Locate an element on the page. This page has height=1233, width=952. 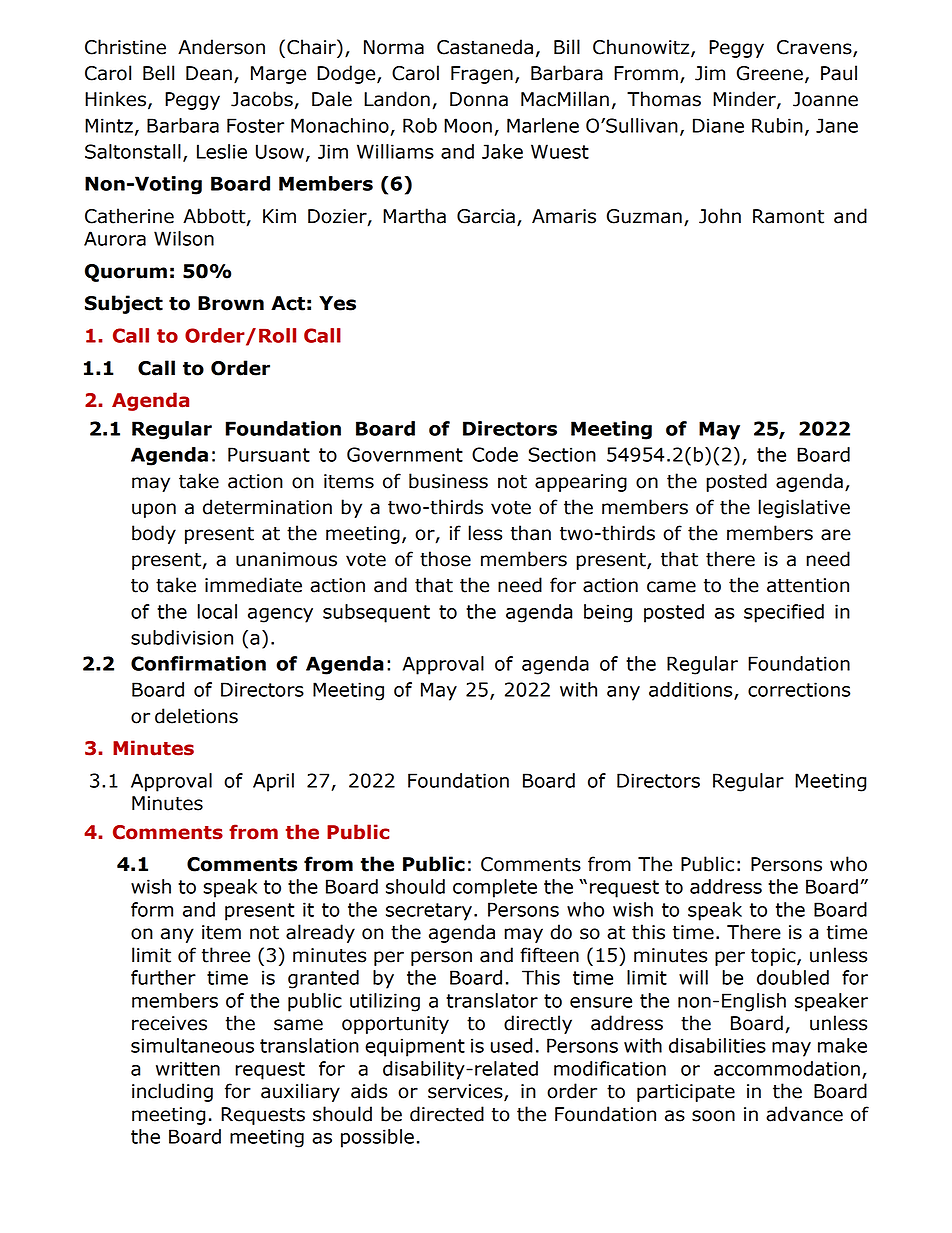
Pursuant is located at coordinates (269, 454).
